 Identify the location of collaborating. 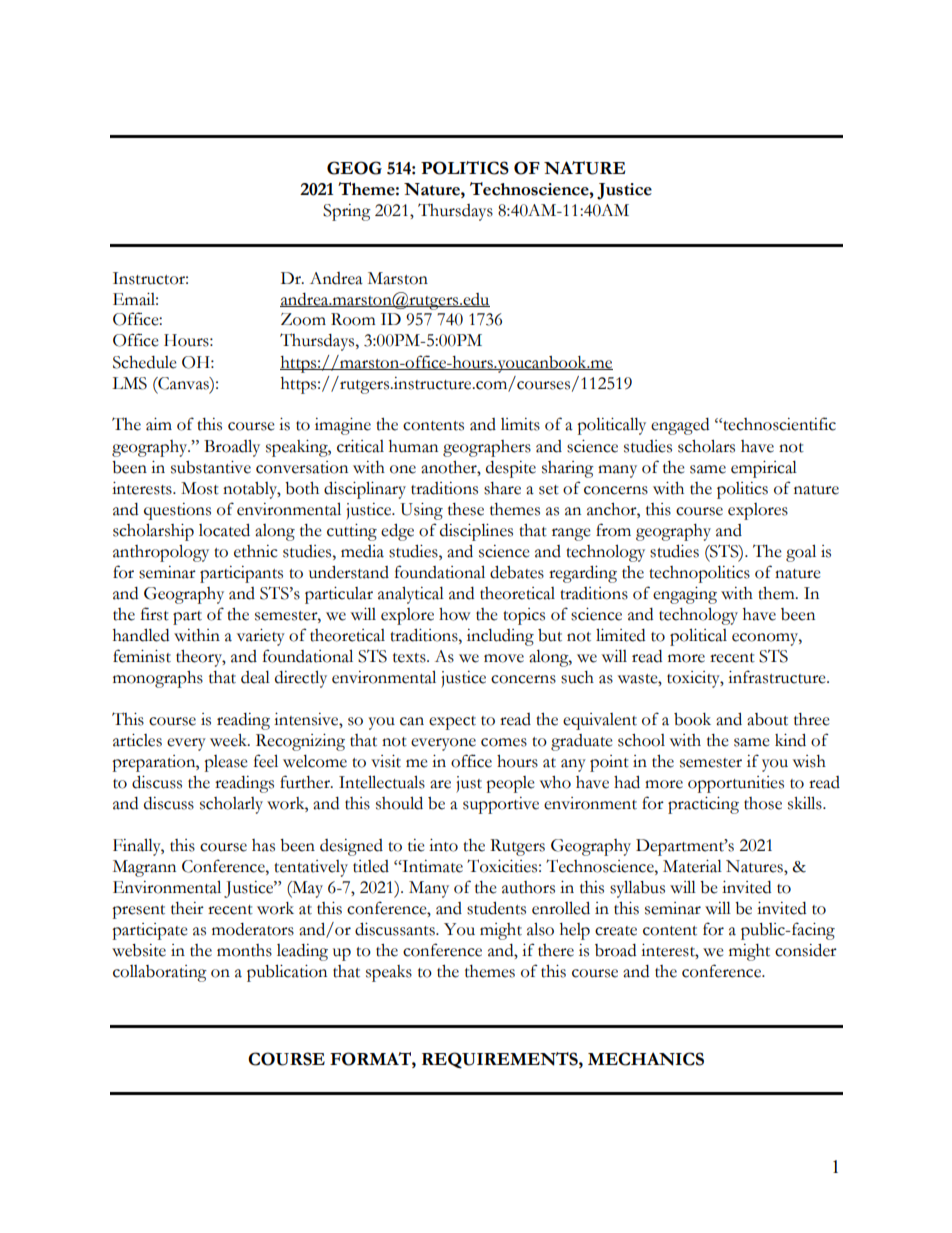
(160, 973).
